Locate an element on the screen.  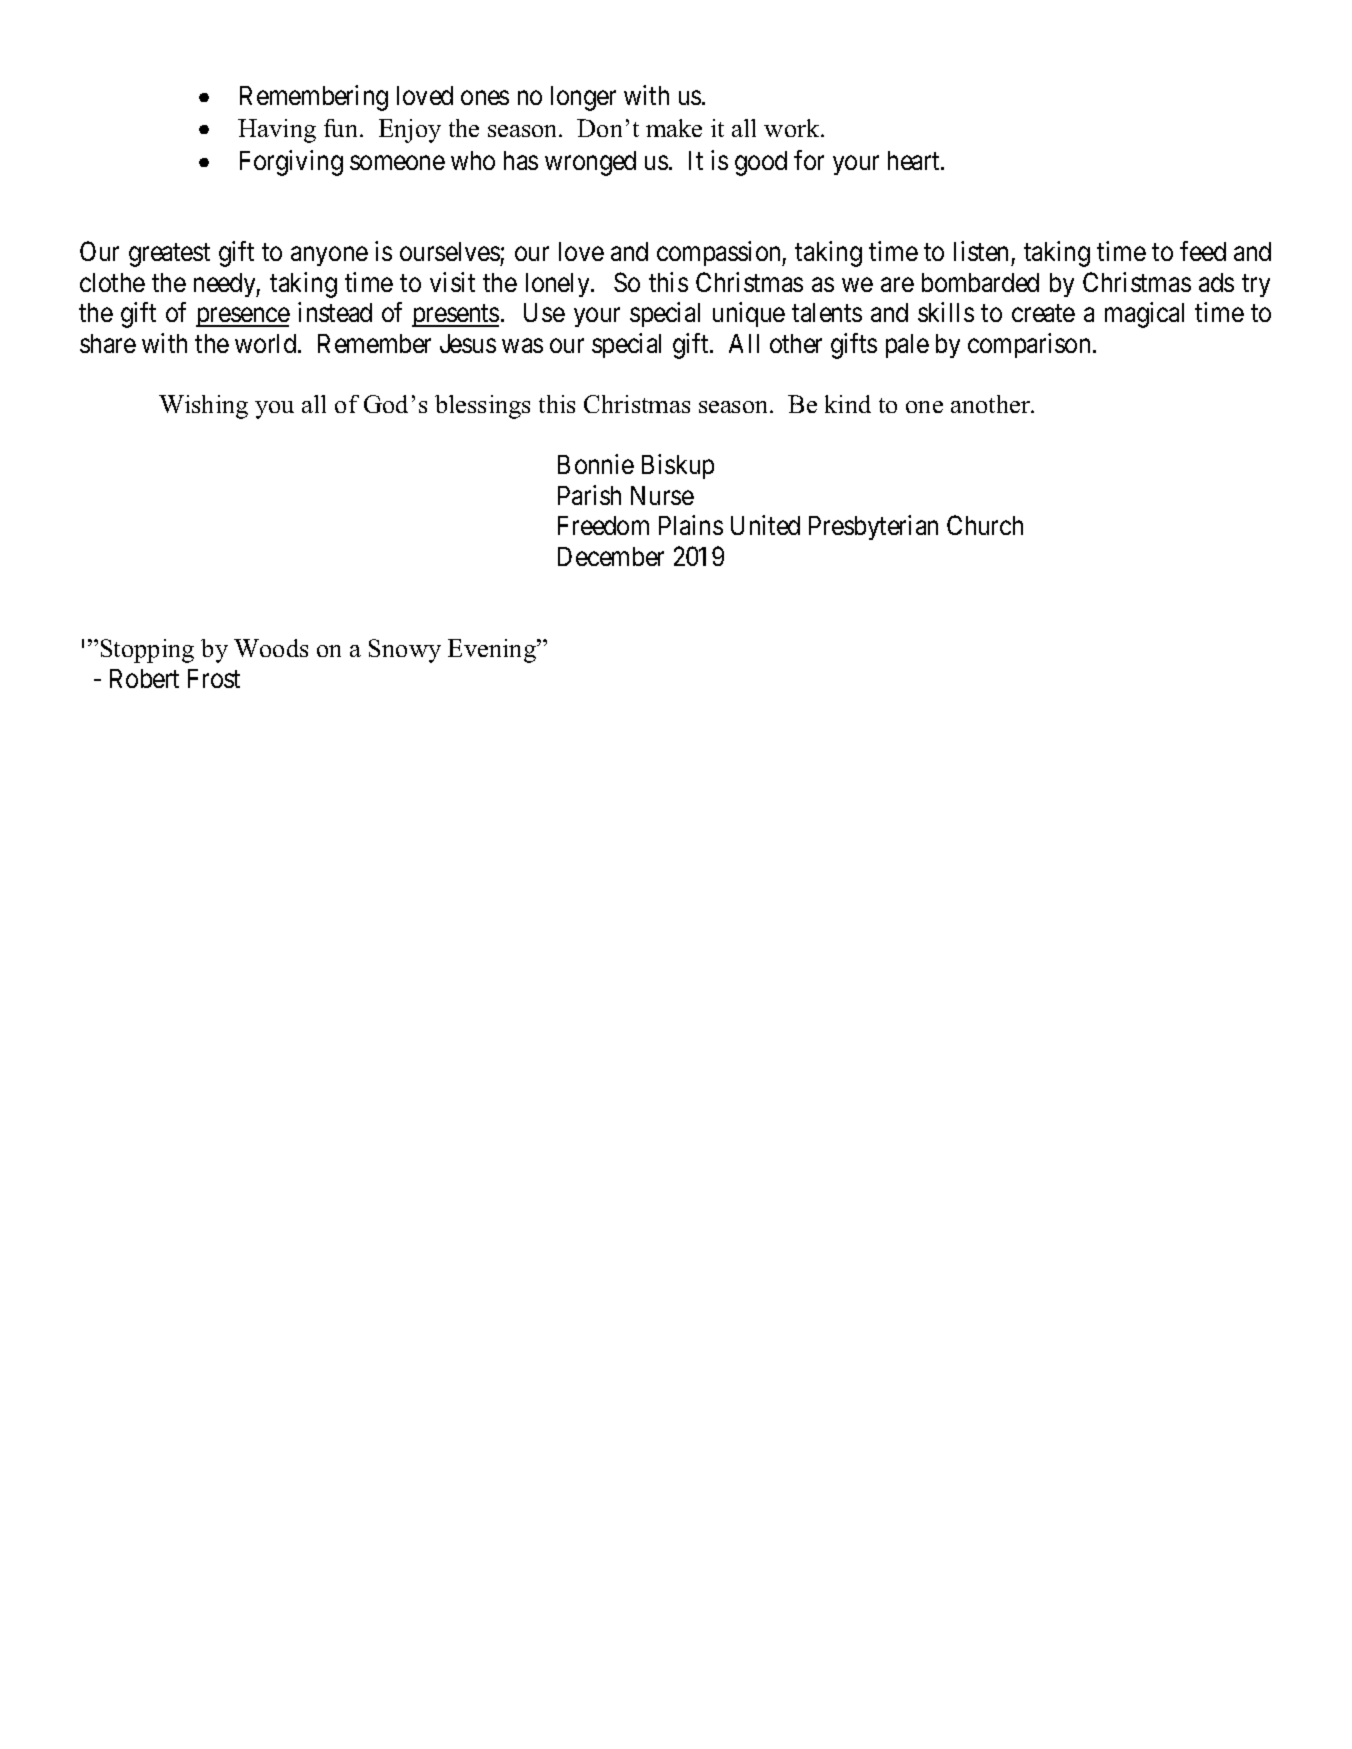
Woods is located at coordinates (271, 648).
